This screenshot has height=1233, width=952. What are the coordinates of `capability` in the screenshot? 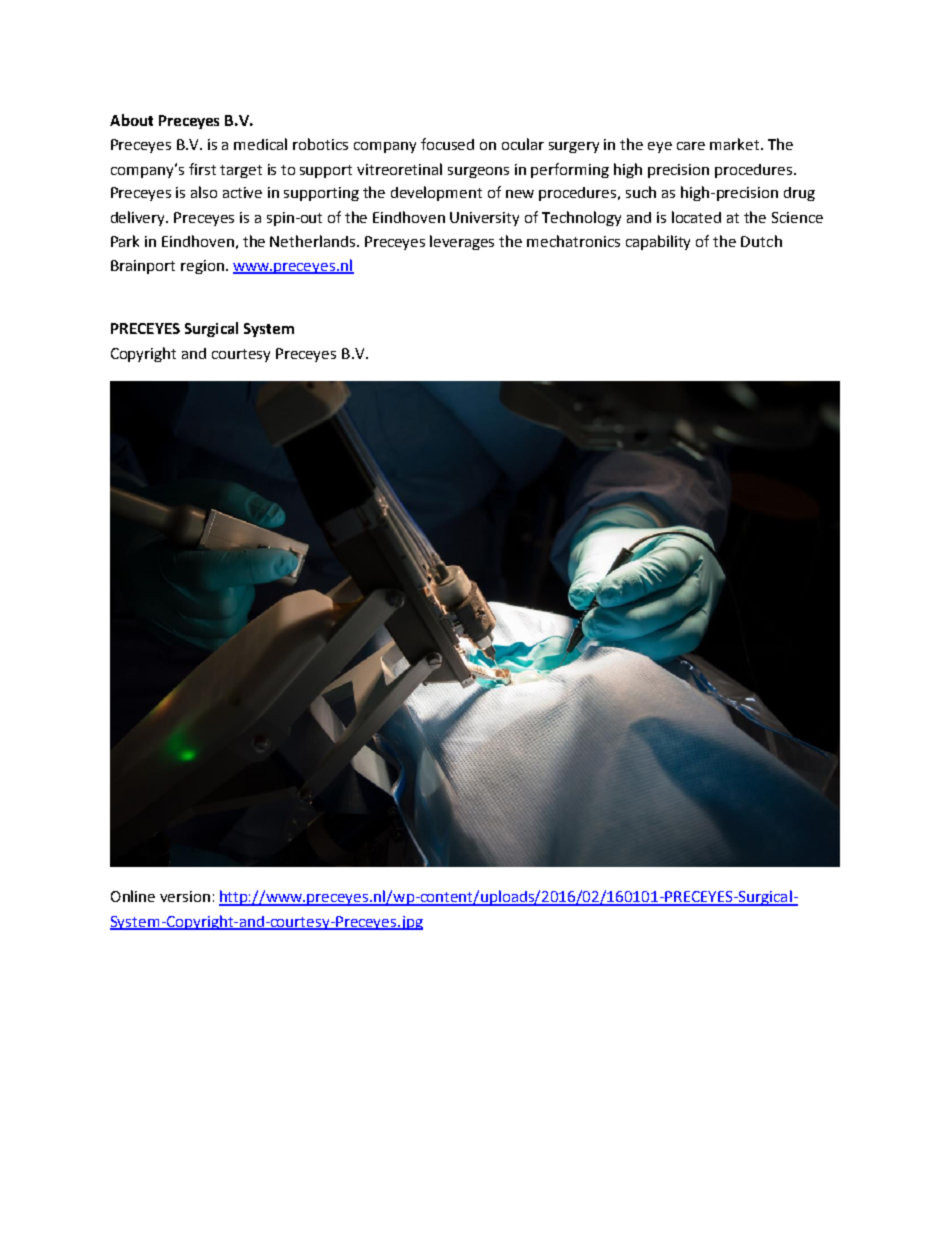 It's located at (658, 242).
